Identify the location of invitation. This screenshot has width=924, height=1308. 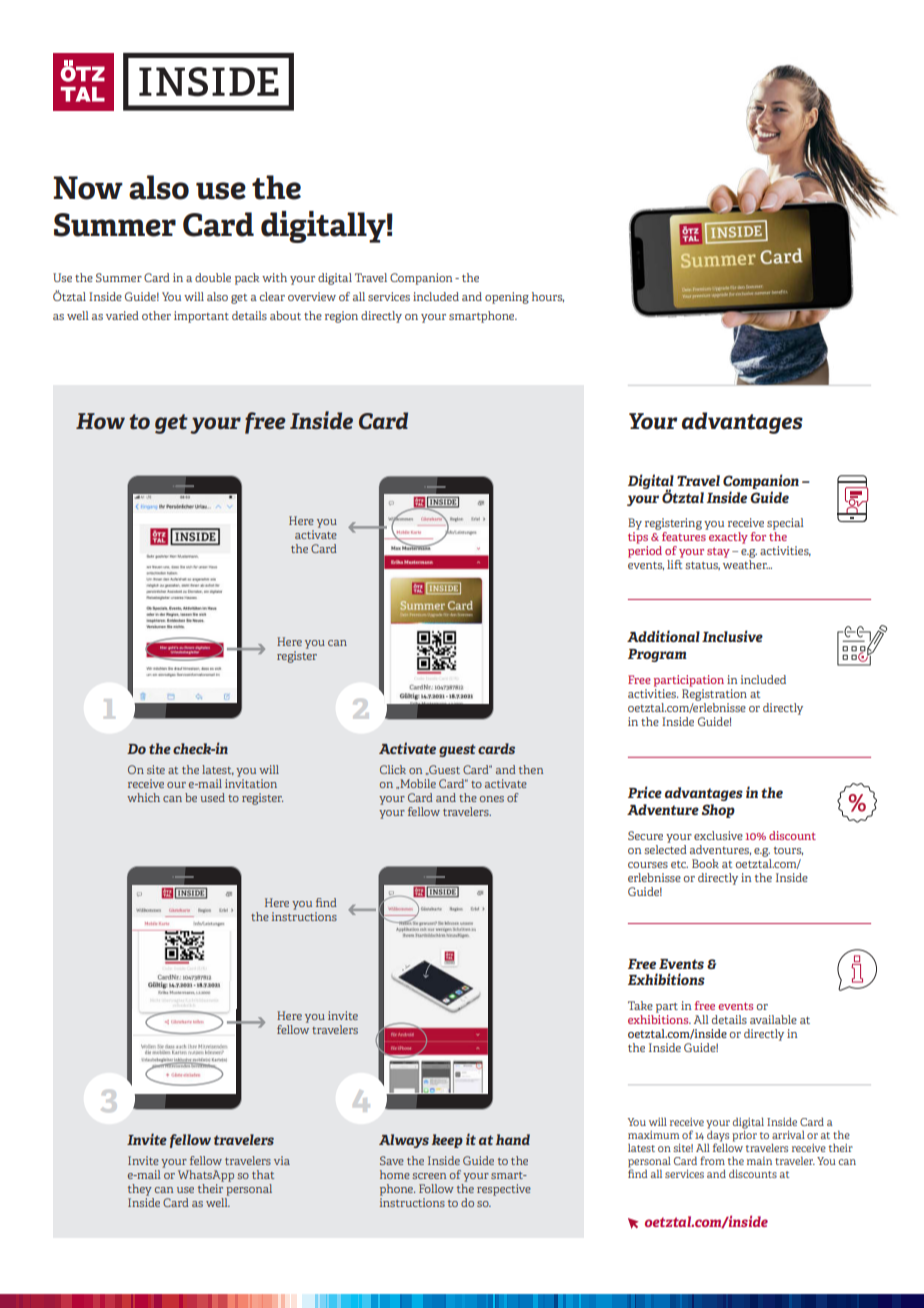
(251, 783).
